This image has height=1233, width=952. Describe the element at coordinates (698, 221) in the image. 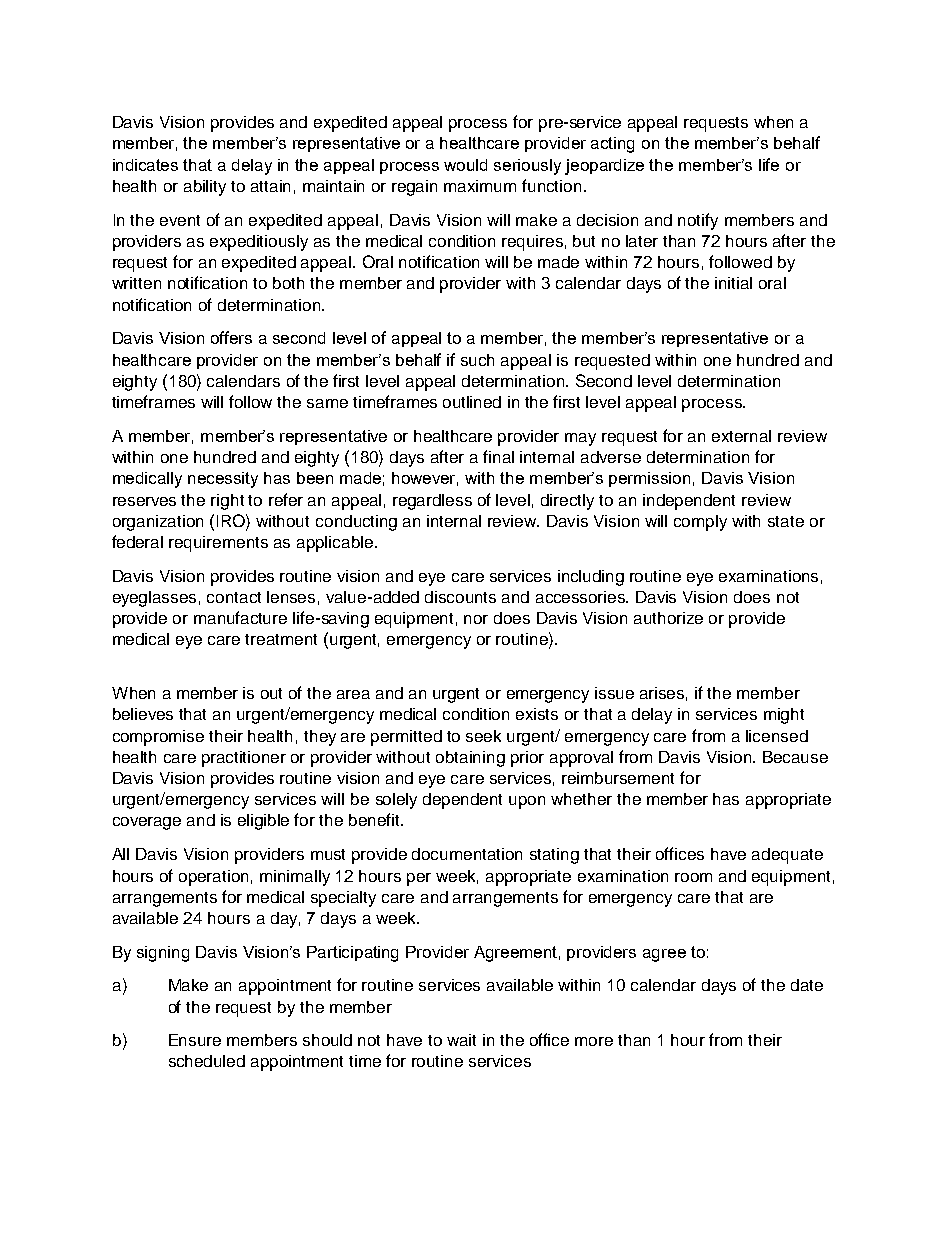

I see `notify` at that location.
